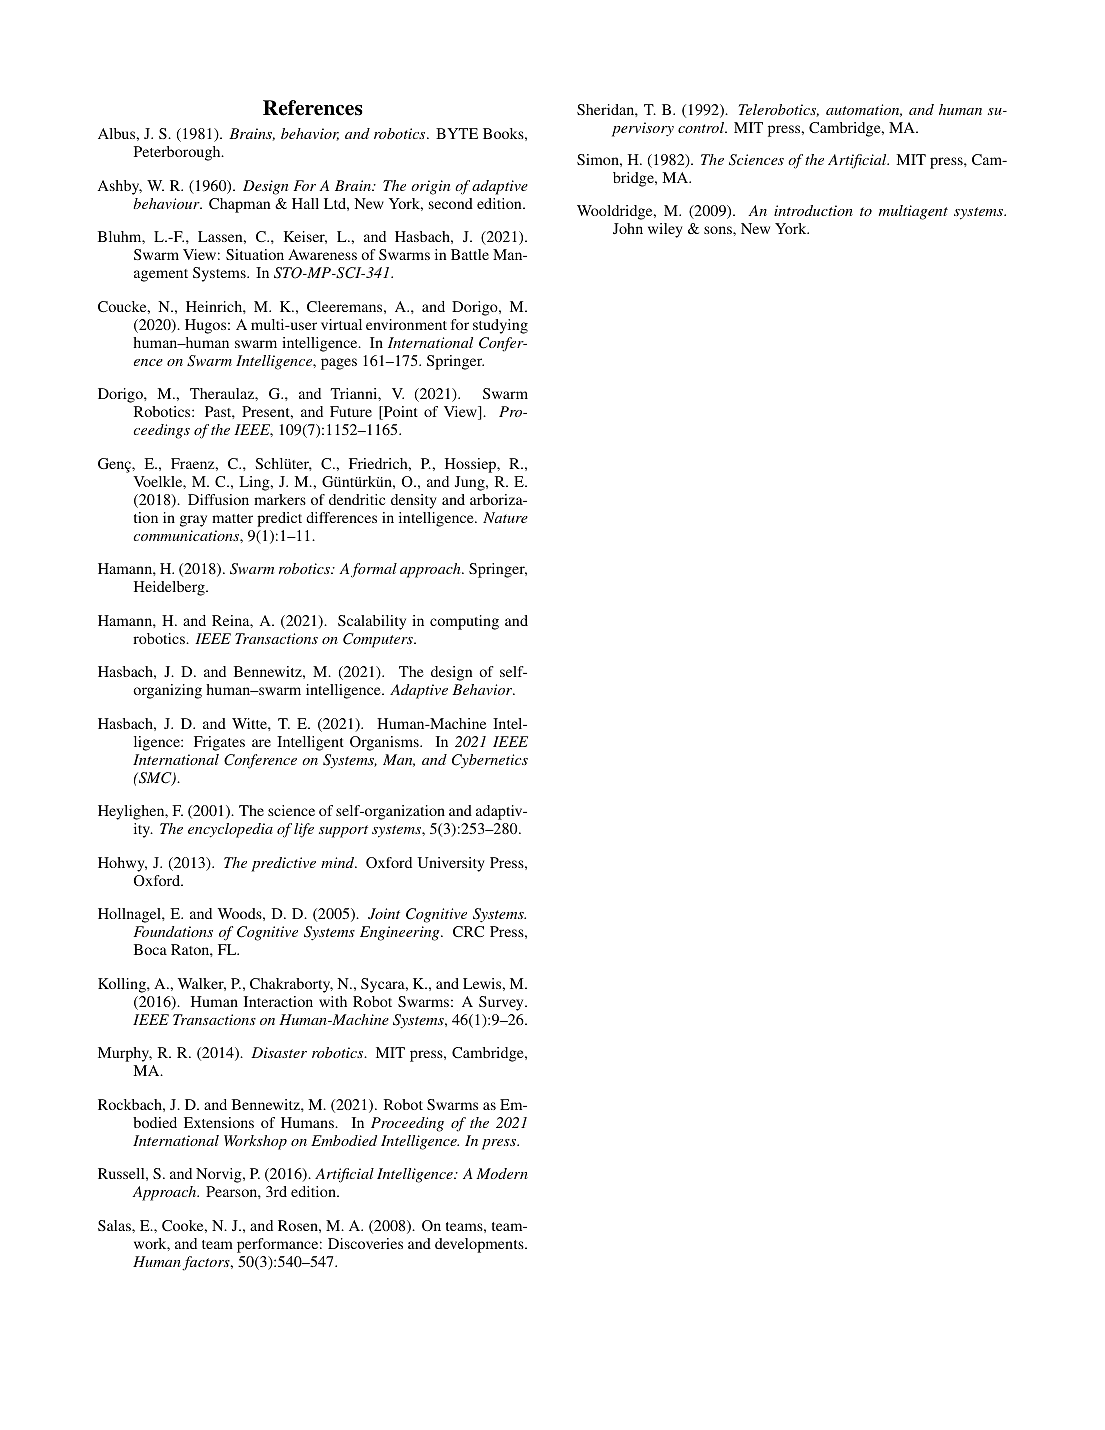 This screenshot has width=1105, height=1430. Describe the element at coordinates (430, 187) in the screenshot. I see `origin` at that location.
